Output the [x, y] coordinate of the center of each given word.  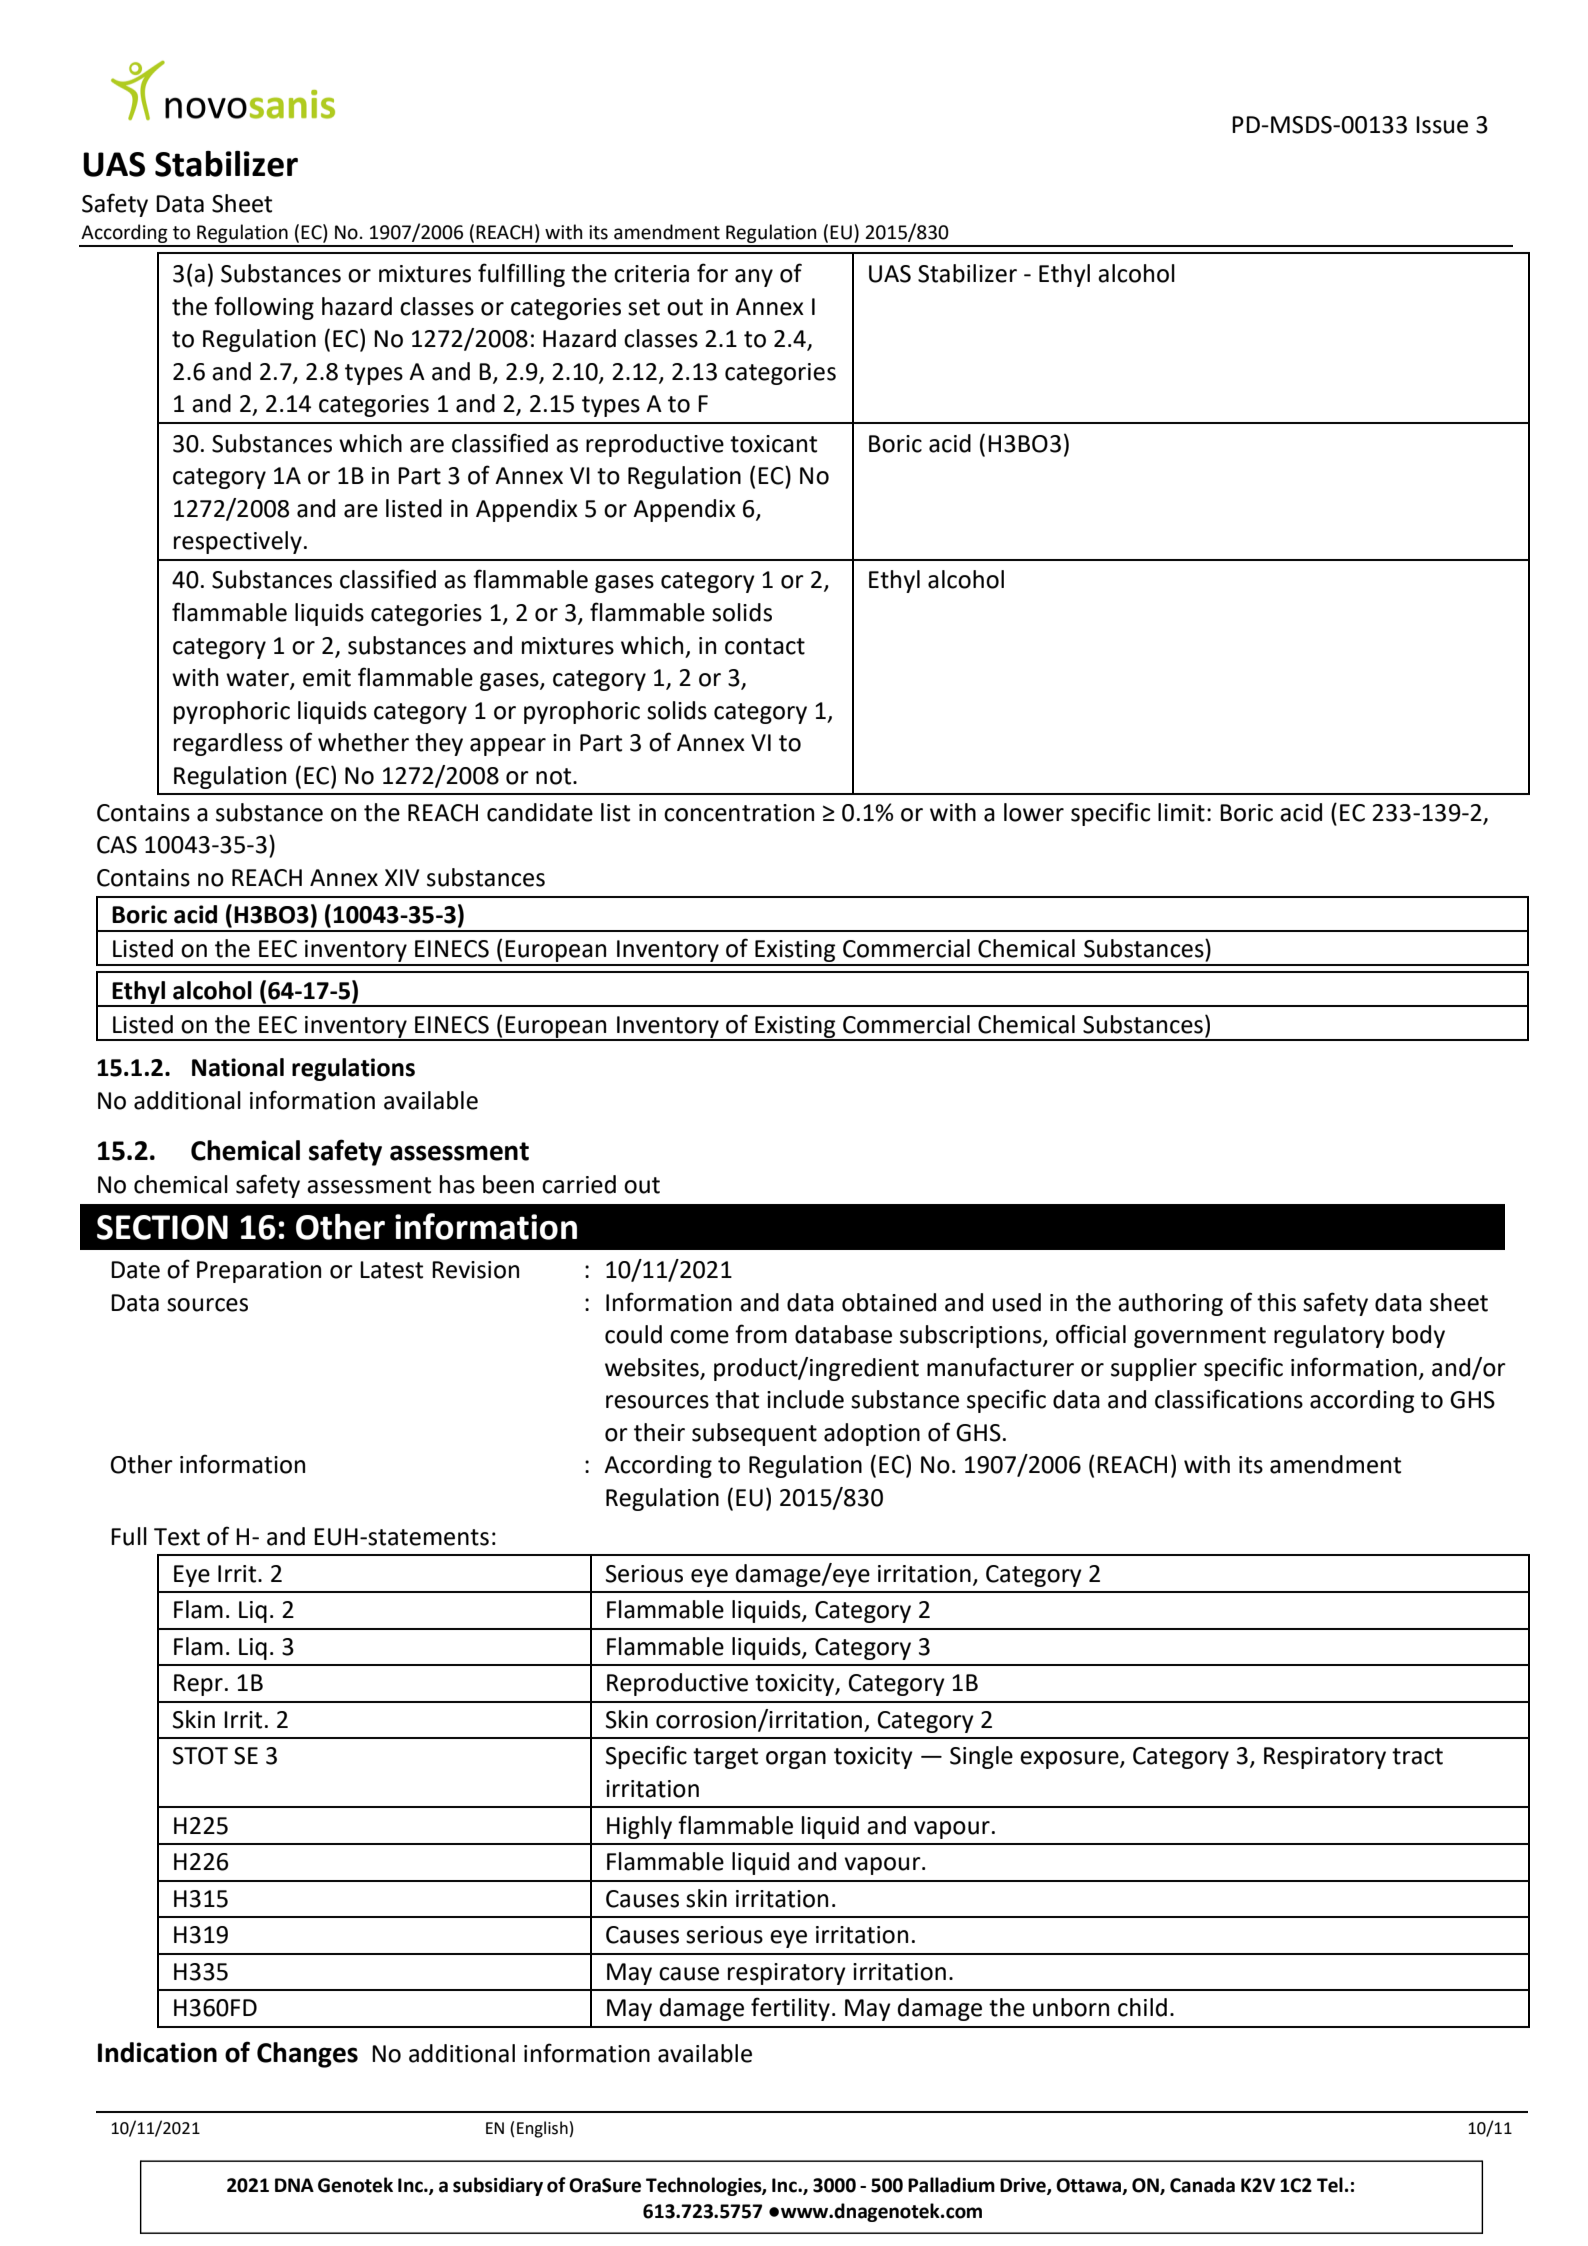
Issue [1442, 125]
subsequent [754, 1434]
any [754, 278]
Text [177, 1537]
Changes [307, 2055]
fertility [790, 2009]
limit [1181, 812]
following [264, 308]
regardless [228, 744]
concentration [739, 813]
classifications [1229, 1399]
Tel [1330, 2185]
